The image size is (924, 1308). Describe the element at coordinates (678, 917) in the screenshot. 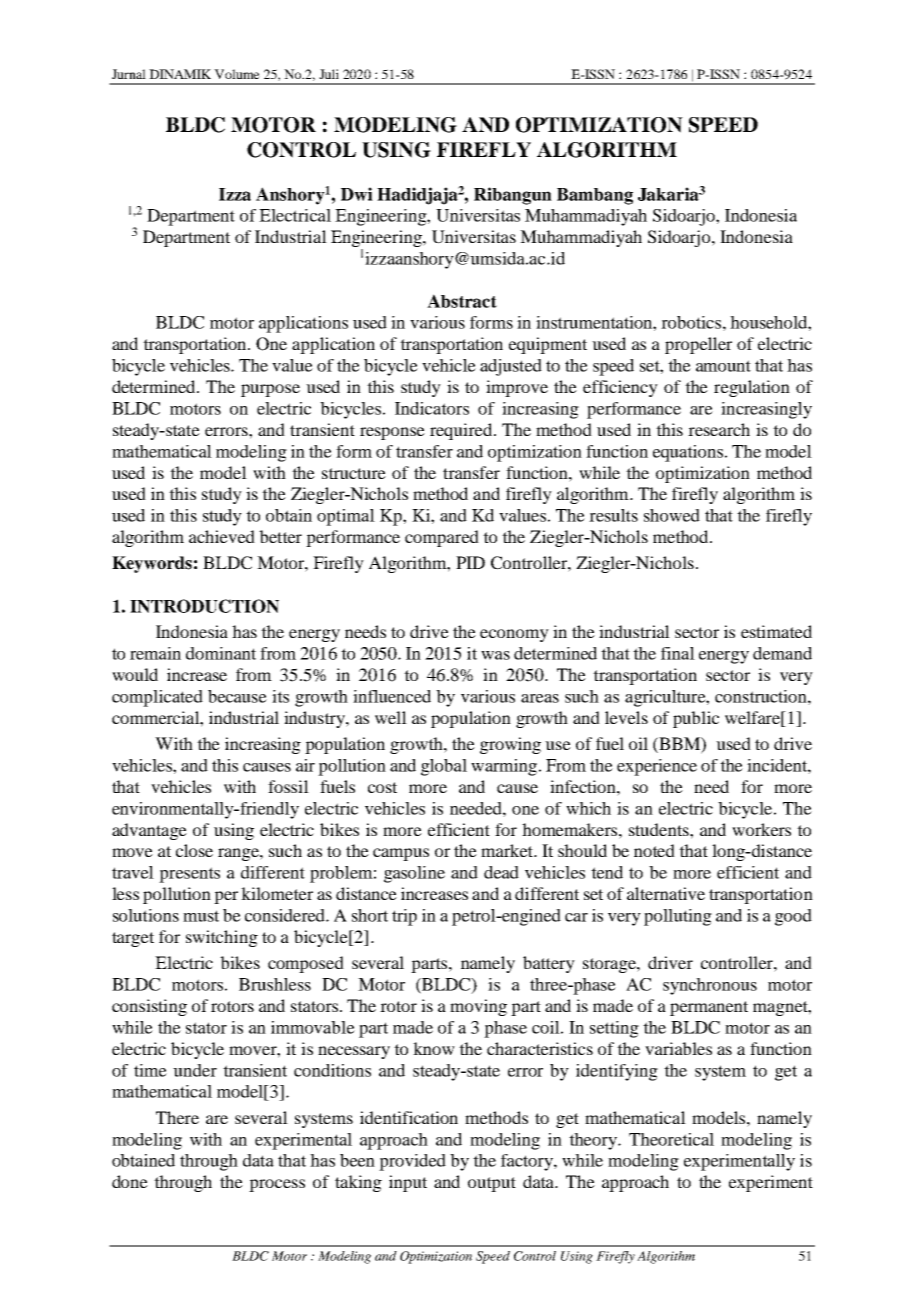

I see `polluting` at that location.
